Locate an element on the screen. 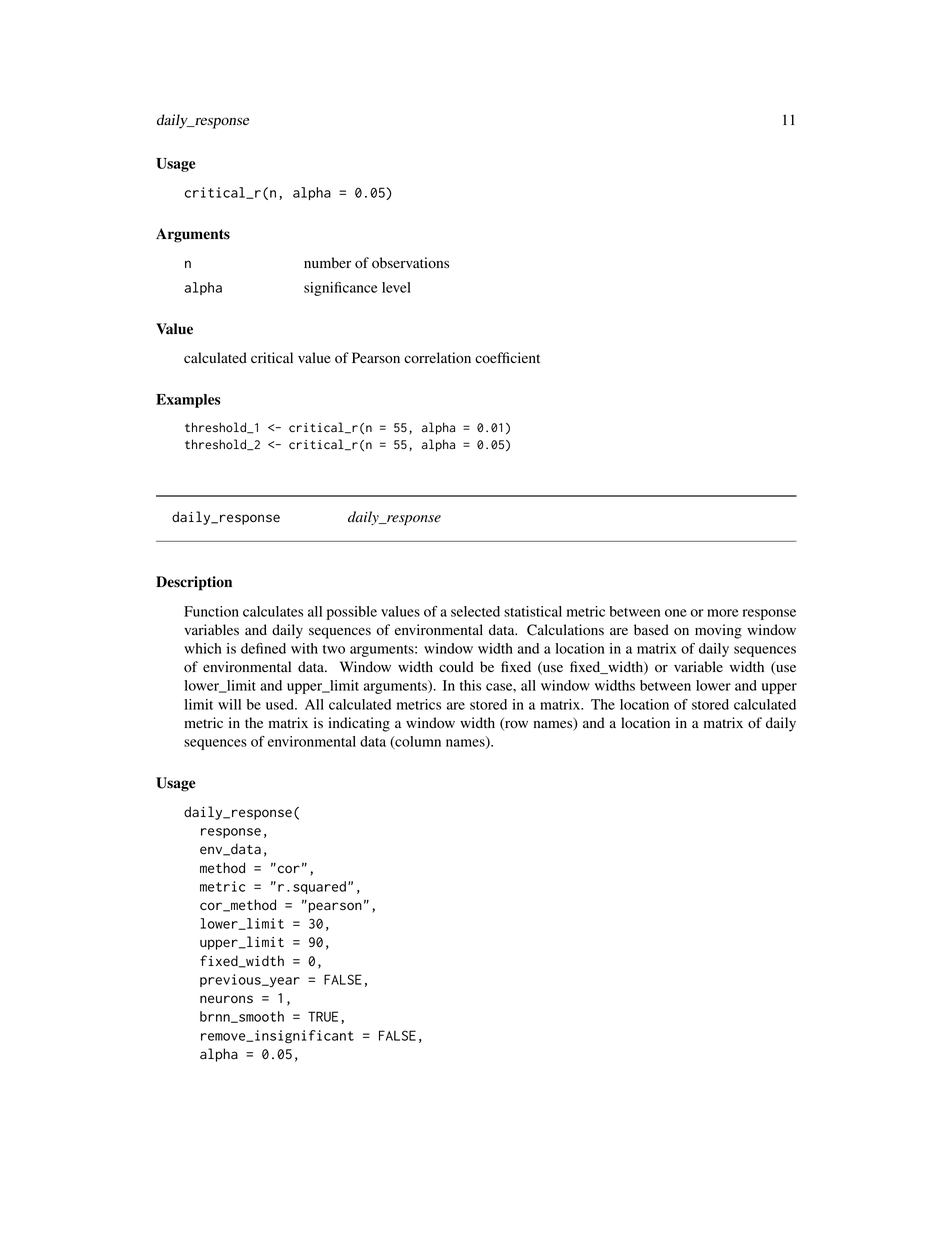  observations is located at coordinates (410, 263).
